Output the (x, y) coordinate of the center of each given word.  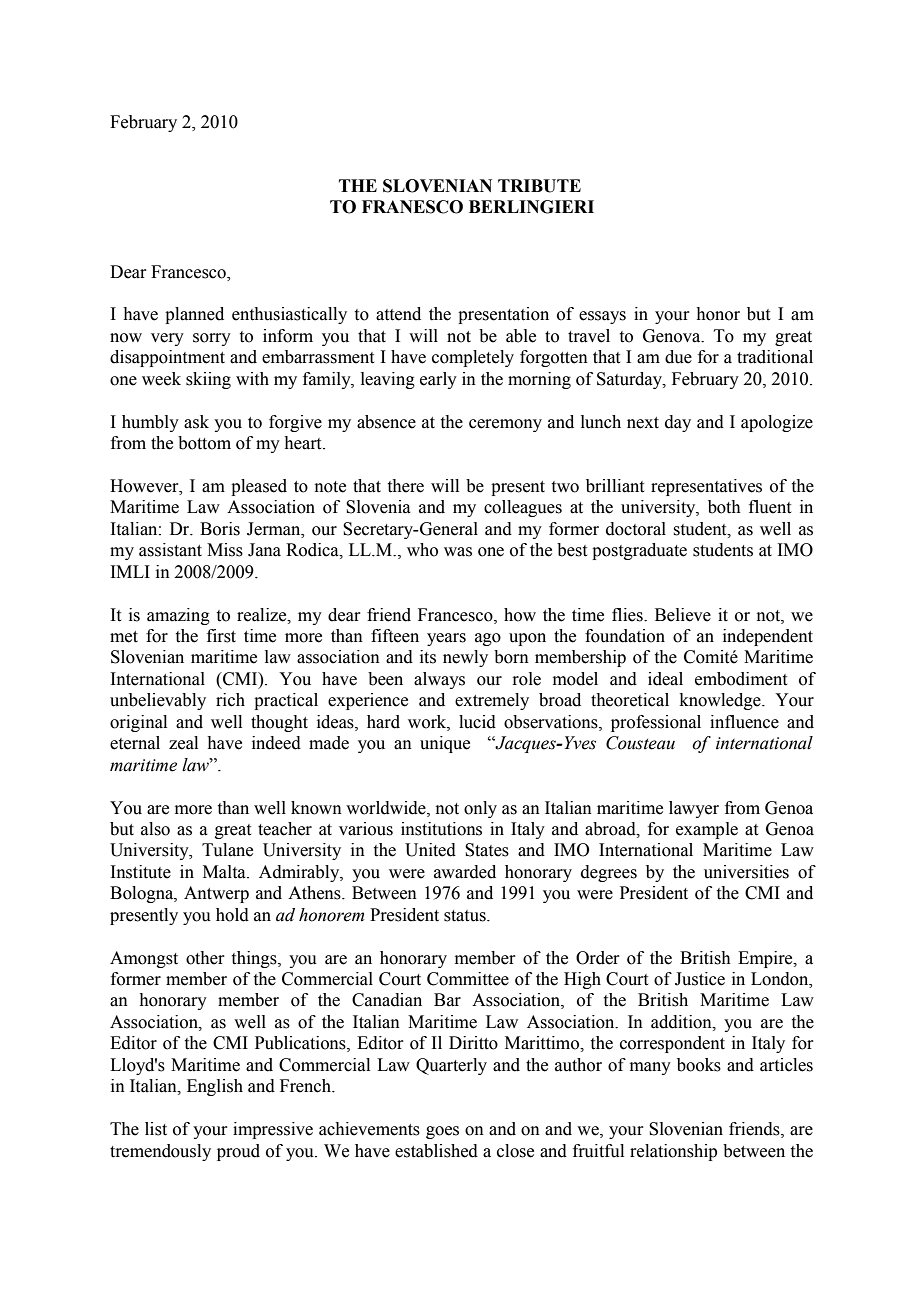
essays (602, 317)
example (707, 830)
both (724, 507)
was (458, 552)
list (156, 1129)
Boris (220, 529)
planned (194, 315)
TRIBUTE (539, 186)
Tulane (227, 850)
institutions (441, 829)
